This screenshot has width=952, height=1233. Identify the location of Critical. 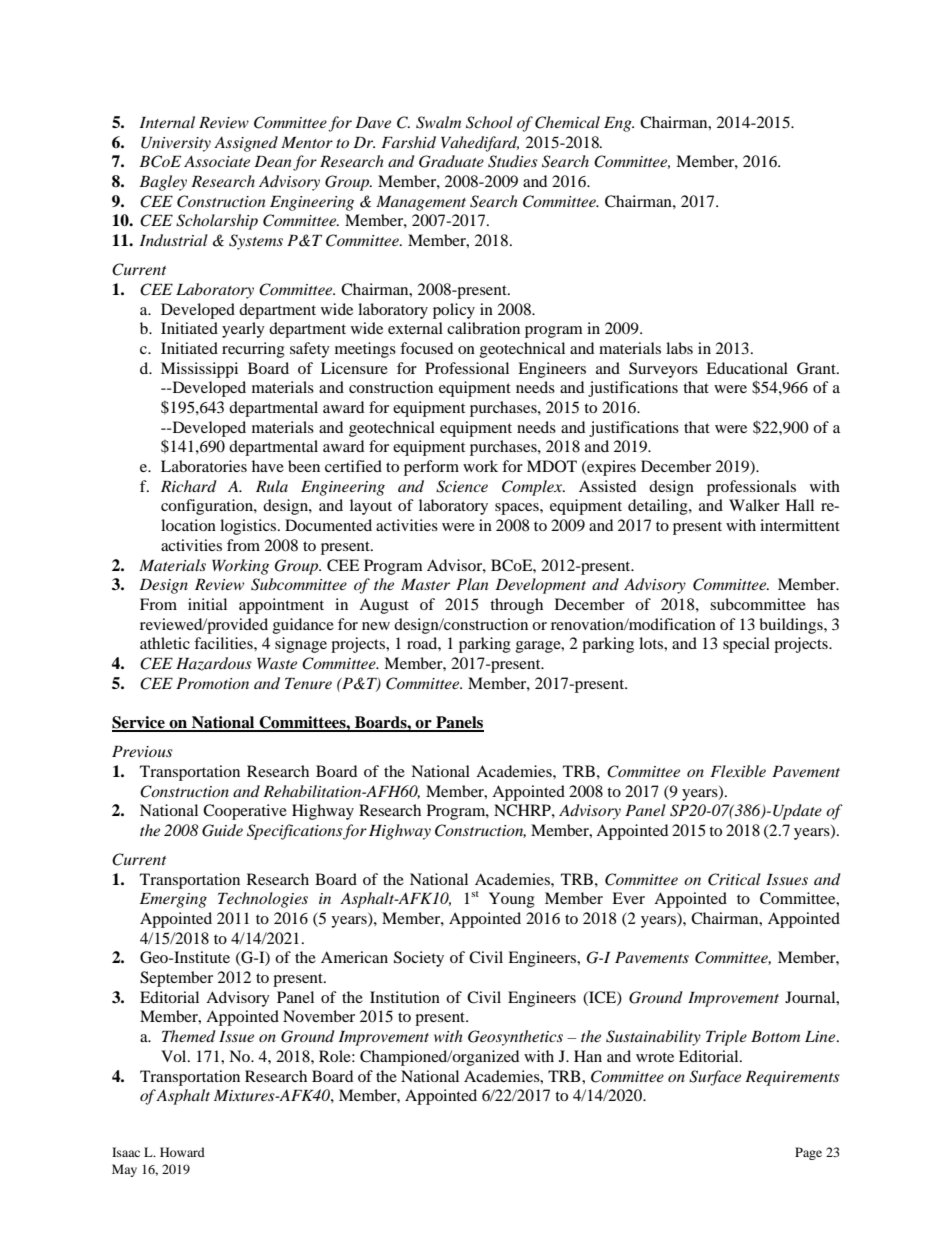
(734, 879).
